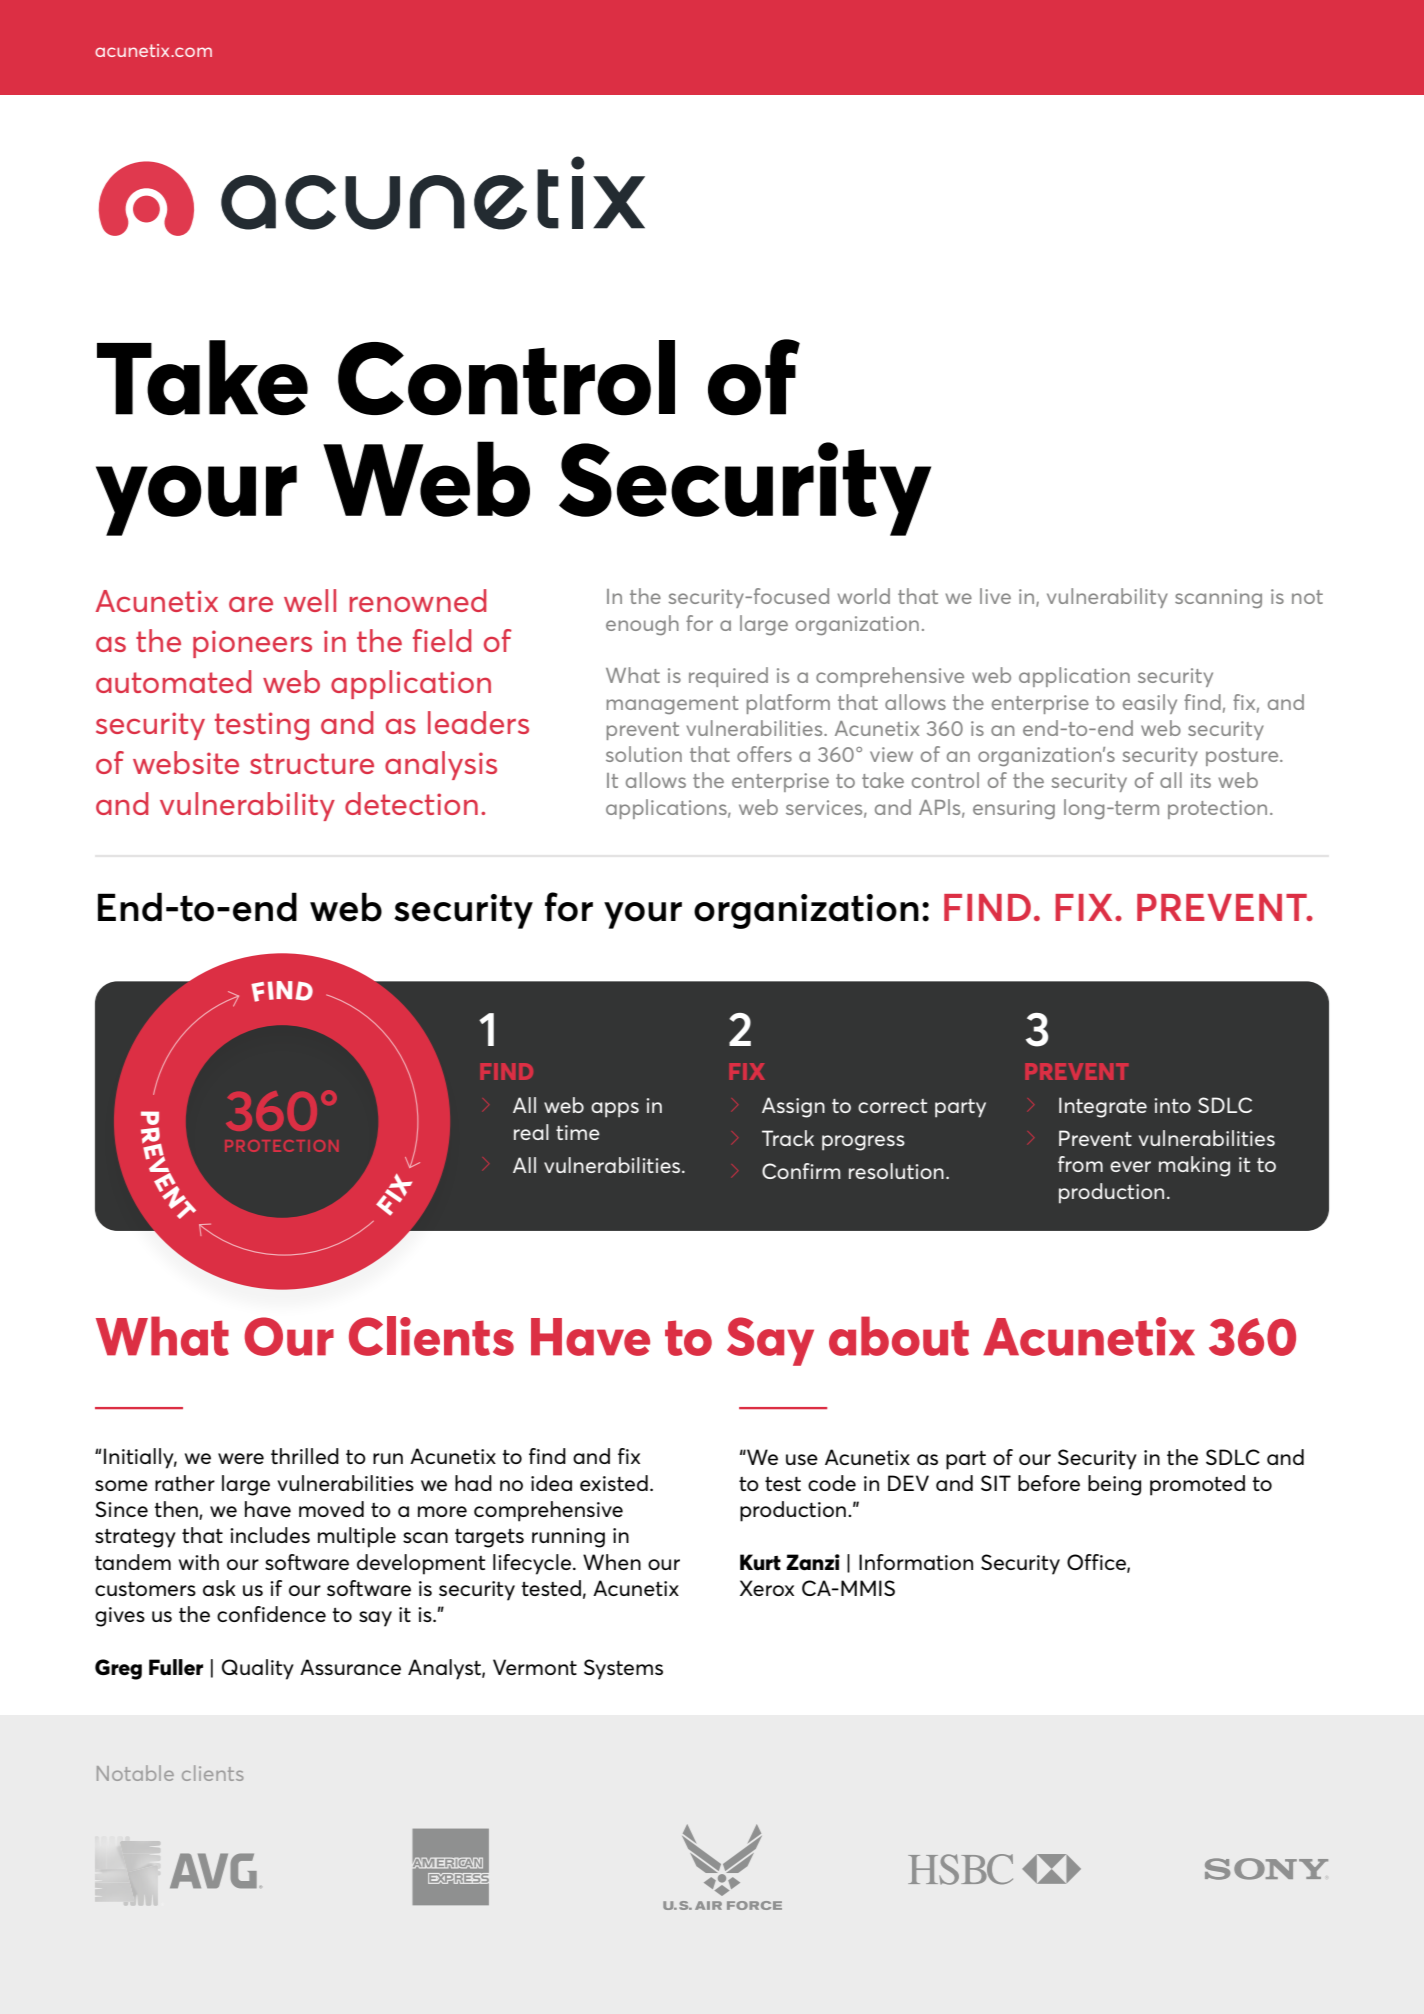 The image size is (1424, 2014). What do you see at coordinates (258, 1669) in the screenshot?
I see `Quality` at bounding box center [258, 1669].
